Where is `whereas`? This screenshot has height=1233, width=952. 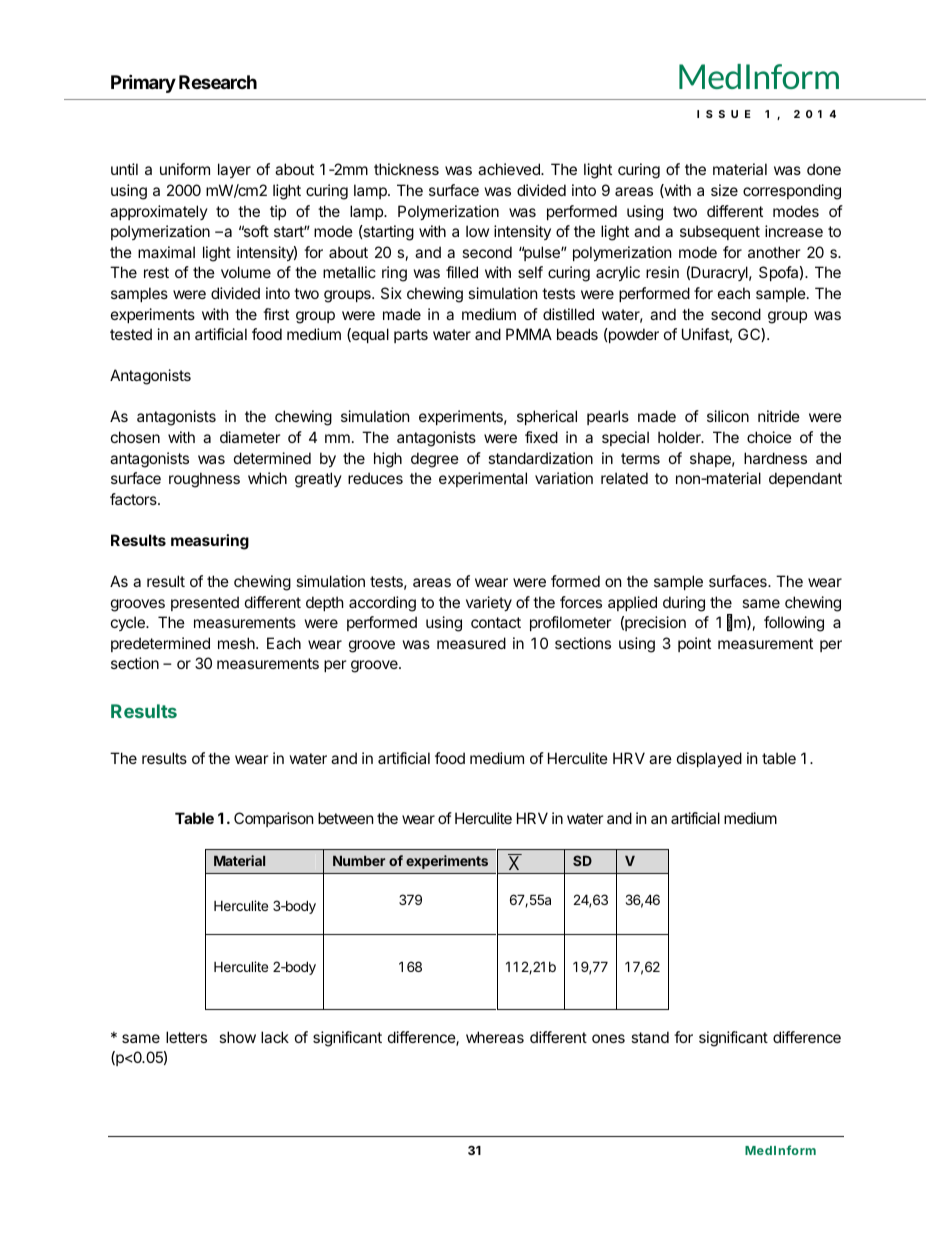
whereas is located at coordinates (495, 1037).
